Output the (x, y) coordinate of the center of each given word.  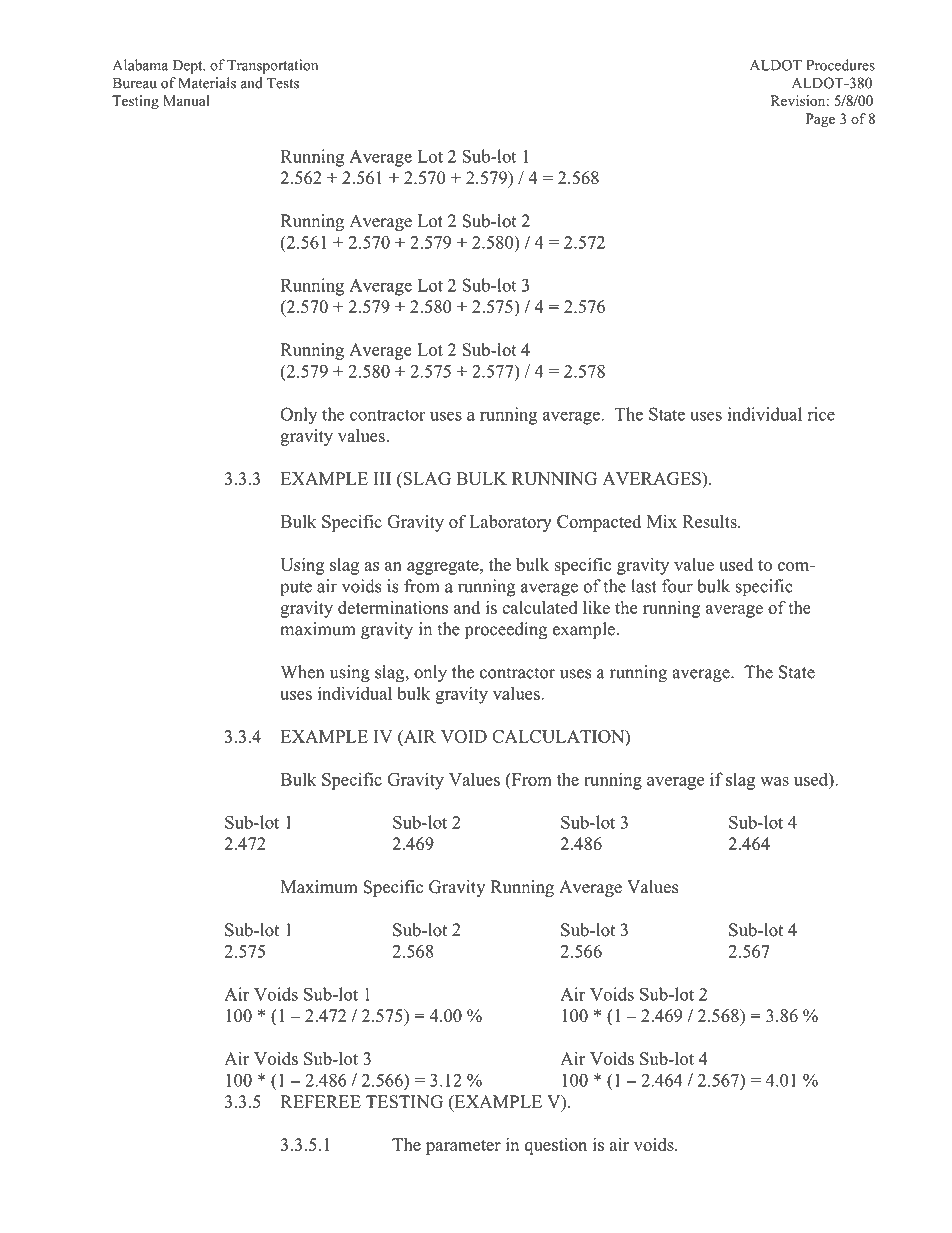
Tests (283, 83)
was (774, 781)
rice (821, 414)
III (382, 478)
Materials (207, 83)
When (302, 672)
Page (820, 120)
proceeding (506, 631)
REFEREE (321, 1101)
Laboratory (510, 523)
